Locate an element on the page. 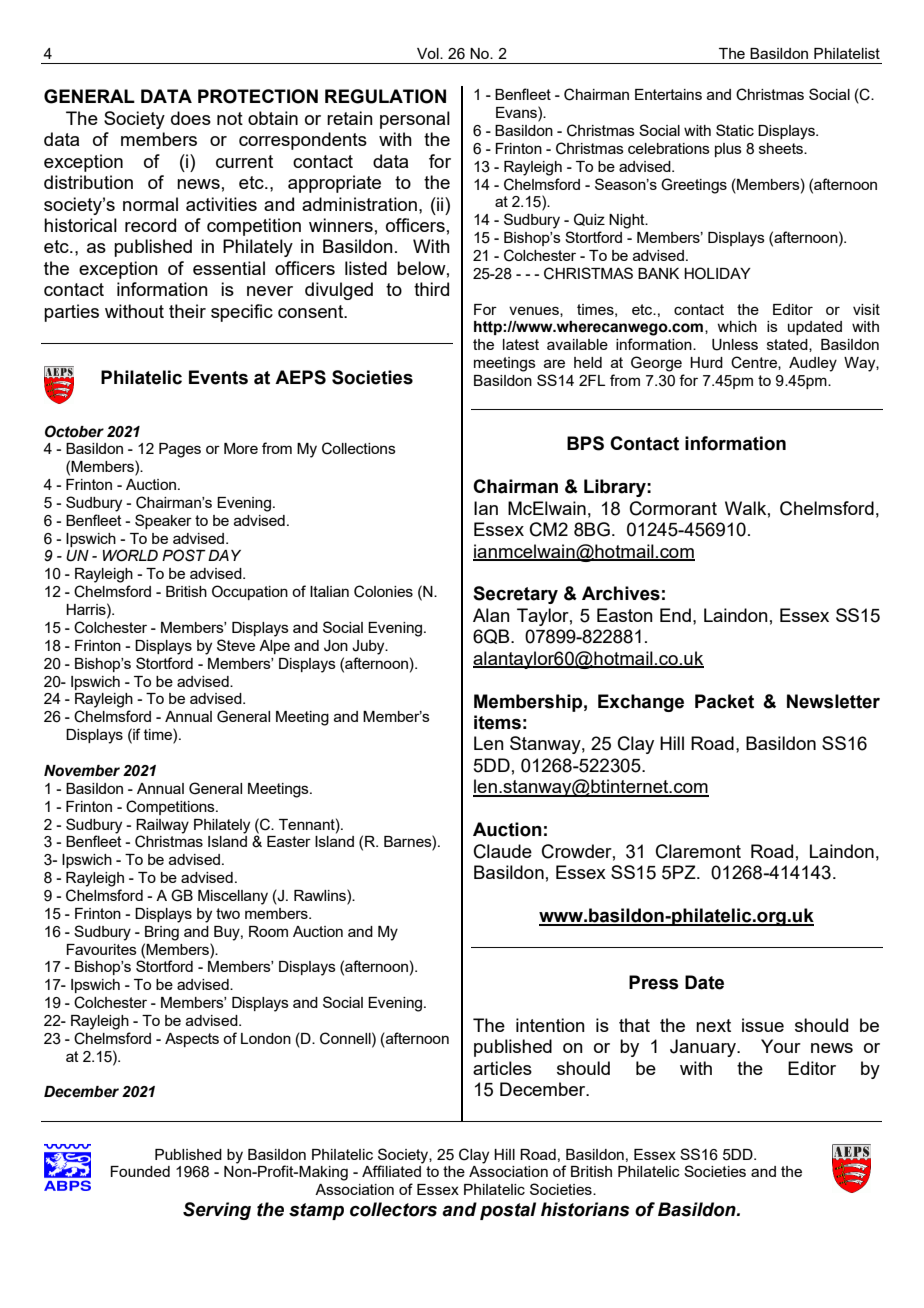  does is located at coordinates (191, 118).
